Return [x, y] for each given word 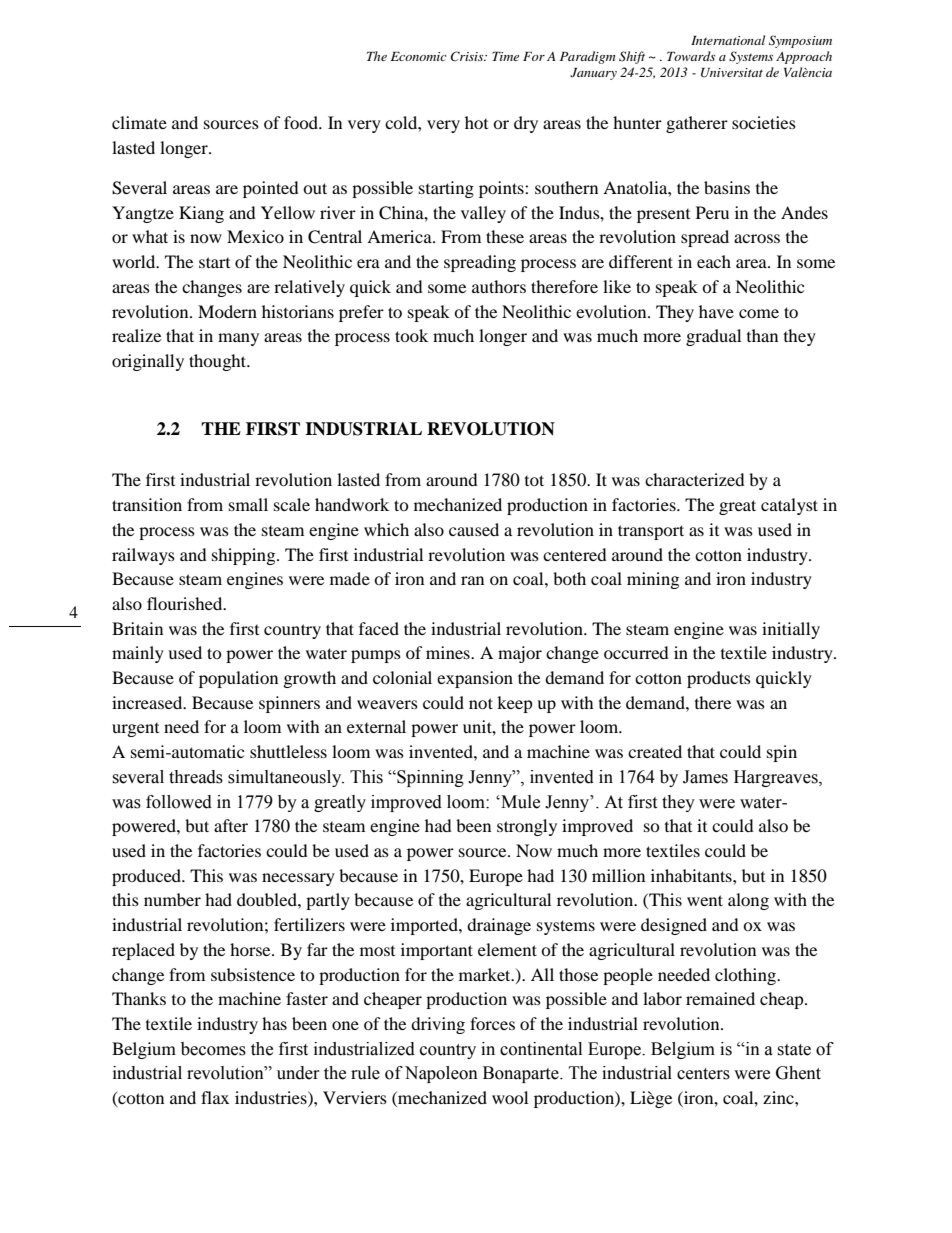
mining [653, 580]
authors [499, 286]
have [716, 311]
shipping [245, 556]
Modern [227, 311]
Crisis [468, 56]
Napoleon [441, 1074]
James [705, 777]
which [386, 529]
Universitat [732, 73]
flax [215, 1097]
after [231, 825]
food [302, 122]
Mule [519, 802]
